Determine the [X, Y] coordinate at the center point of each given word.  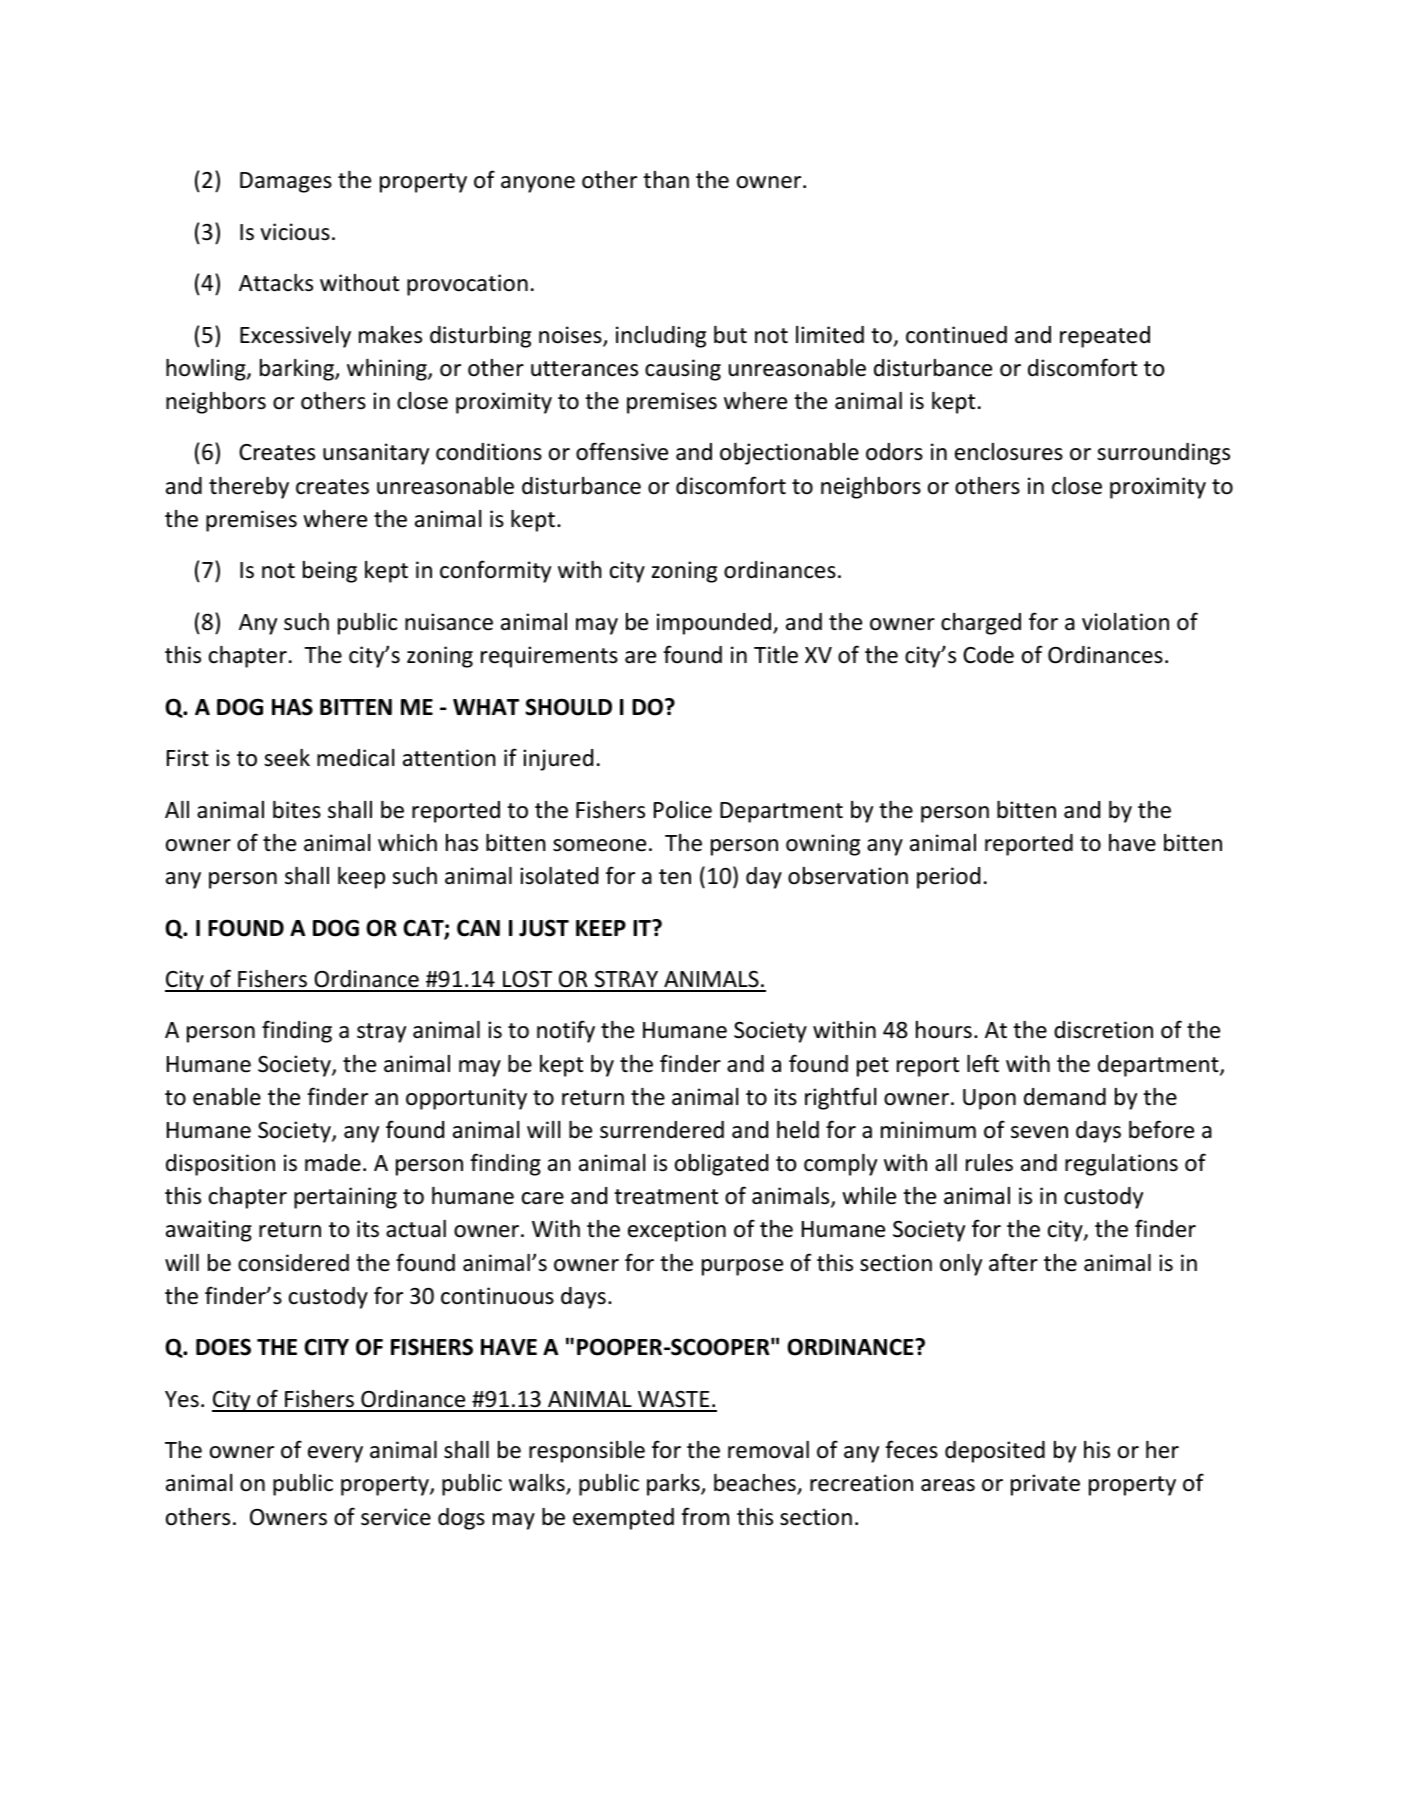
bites [297, 810]
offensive [622, 451]
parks [674, 1485]
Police [683, 810]
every [335, 1454]
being [330, 572]
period [948, 878]
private [1045, 1485]
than [666, 179]
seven [1039, 1132]
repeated [1105, 337]
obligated [721, 1165]
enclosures [1009, 452]
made [333, 1163]
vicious [295, 232]
